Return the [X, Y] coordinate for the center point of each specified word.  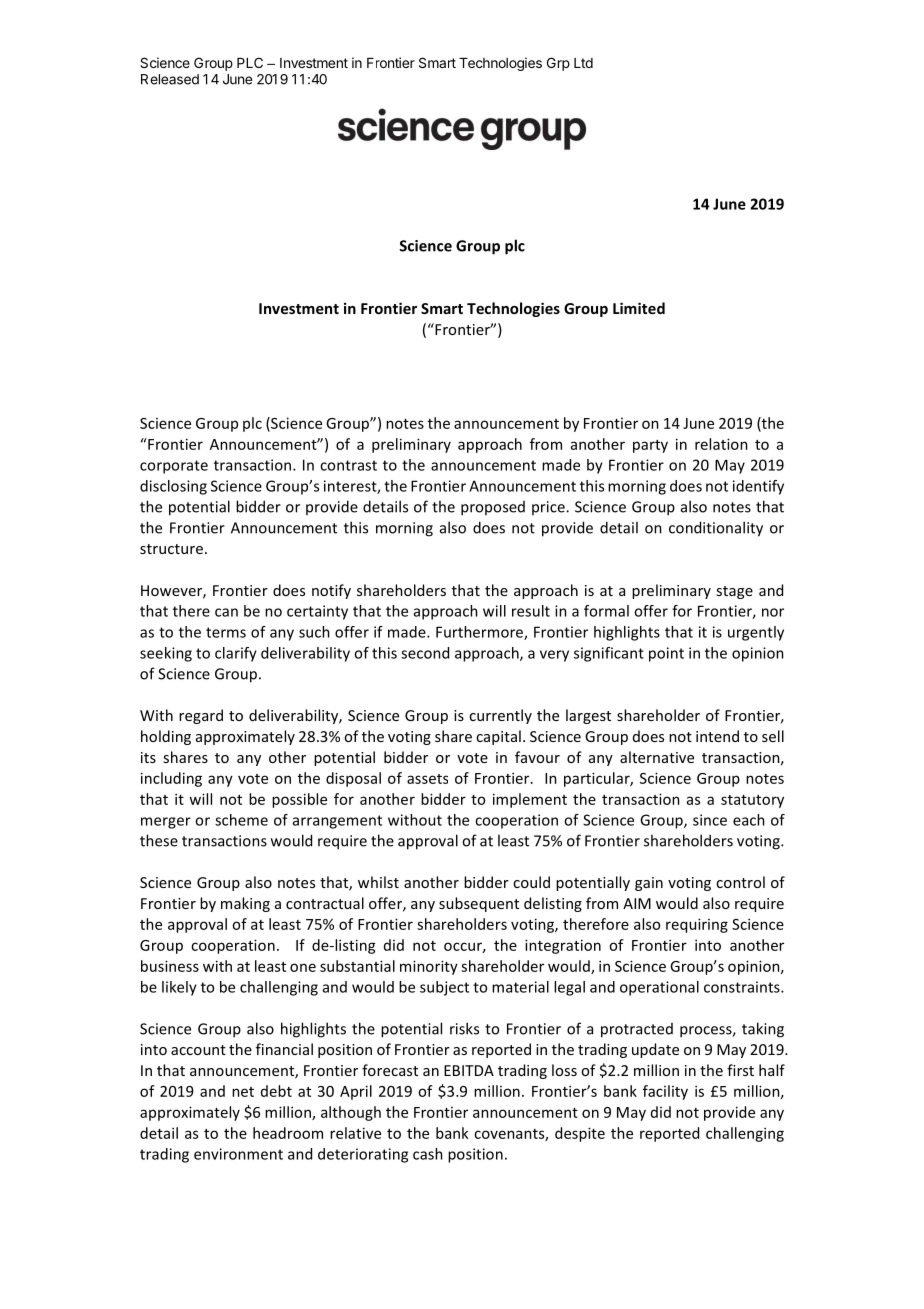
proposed [493, 508]
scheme [241, 820]
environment [238, 1154]
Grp [558, 64]
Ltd [583, 63]
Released [170, 79]
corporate [174, 467]
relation [721, 444]
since [710, 820]
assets [427, 779]
